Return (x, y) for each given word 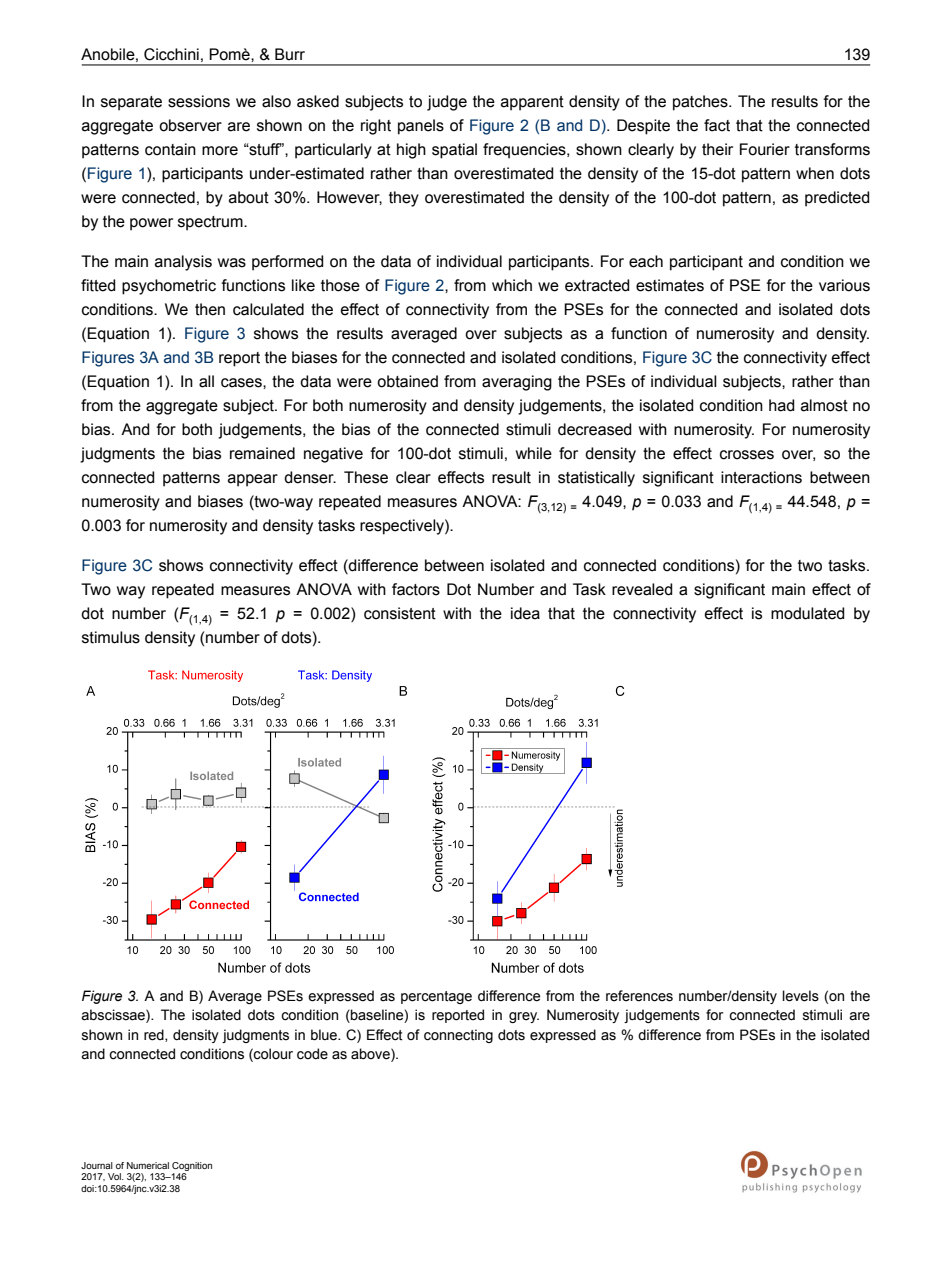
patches (701, 103)
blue (325, 1035)
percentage (436, 997)
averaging (517, 383)
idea (525, 613)
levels (800, 996)
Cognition (192, 1166)
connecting (458, 1036)
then (210, 309)
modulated (808, 613)
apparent (532, 103)
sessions (199, 101)
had (782, 405)
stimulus (111, 637)
